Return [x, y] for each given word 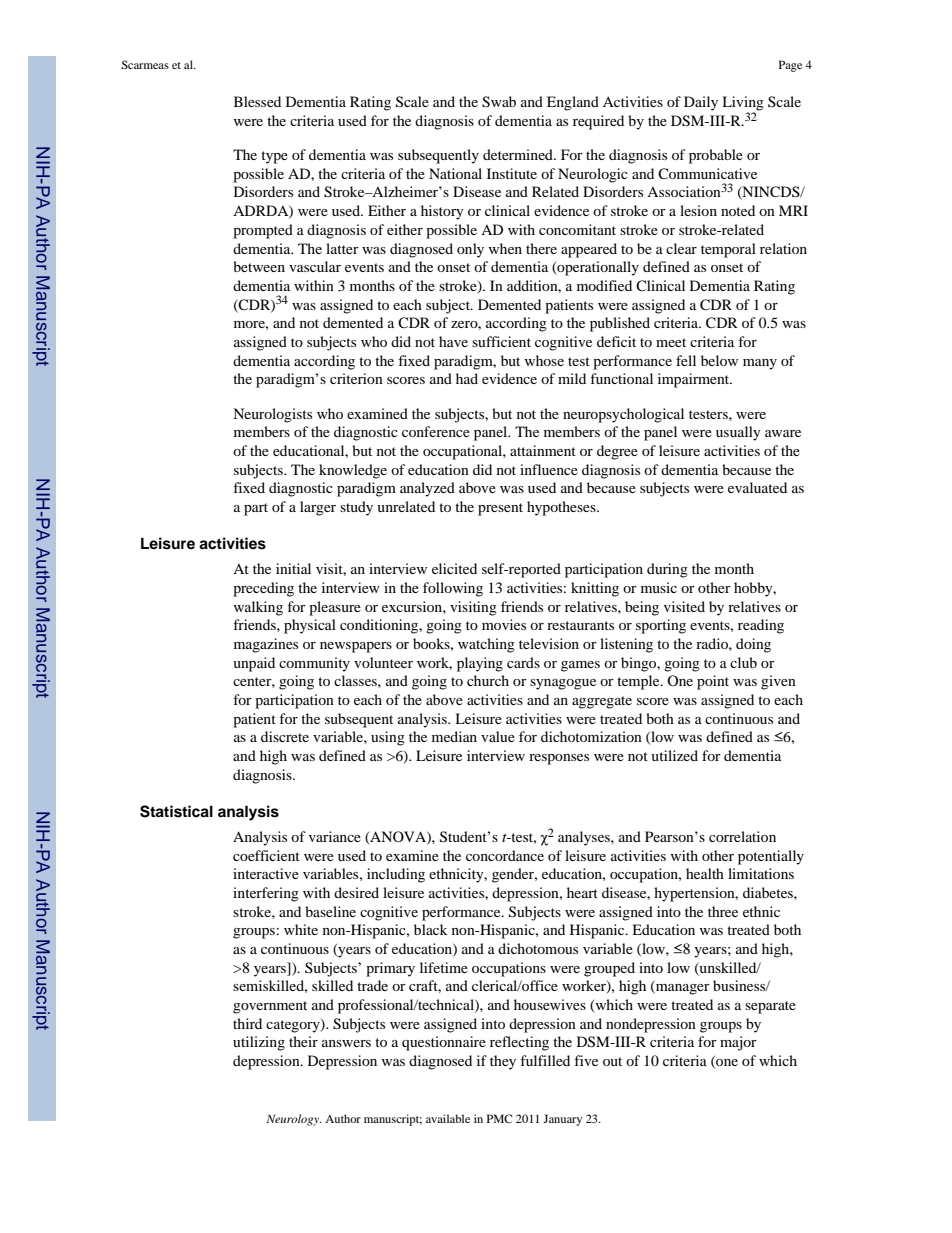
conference [436, 431]
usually [738, 433]
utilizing [259, 1043]
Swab [499, 102]
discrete [285, 736]
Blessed [257, 101]
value [498, 736]
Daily [701, 103]
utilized [674, 755]
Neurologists [272, 415]
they [503, 1062]
